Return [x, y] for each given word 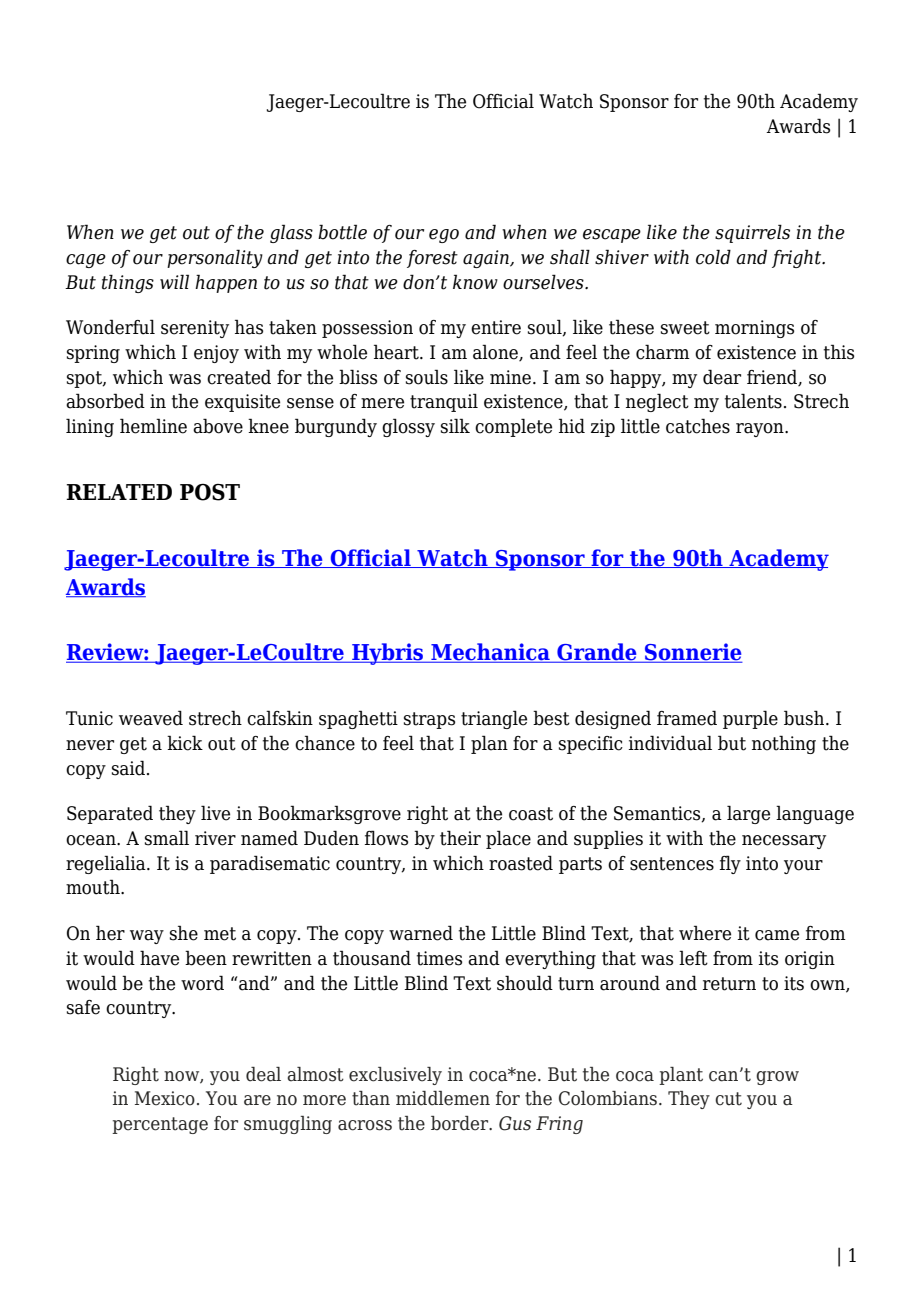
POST [210, 492]
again [487, 259]
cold [713, 257]
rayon [761, 430]
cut [728, 1099]
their [460, 838]
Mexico [165, 1098]
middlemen [443, 1098]
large [748, 814]
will [174, 281]
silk [455, 426]
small [167, 838]
